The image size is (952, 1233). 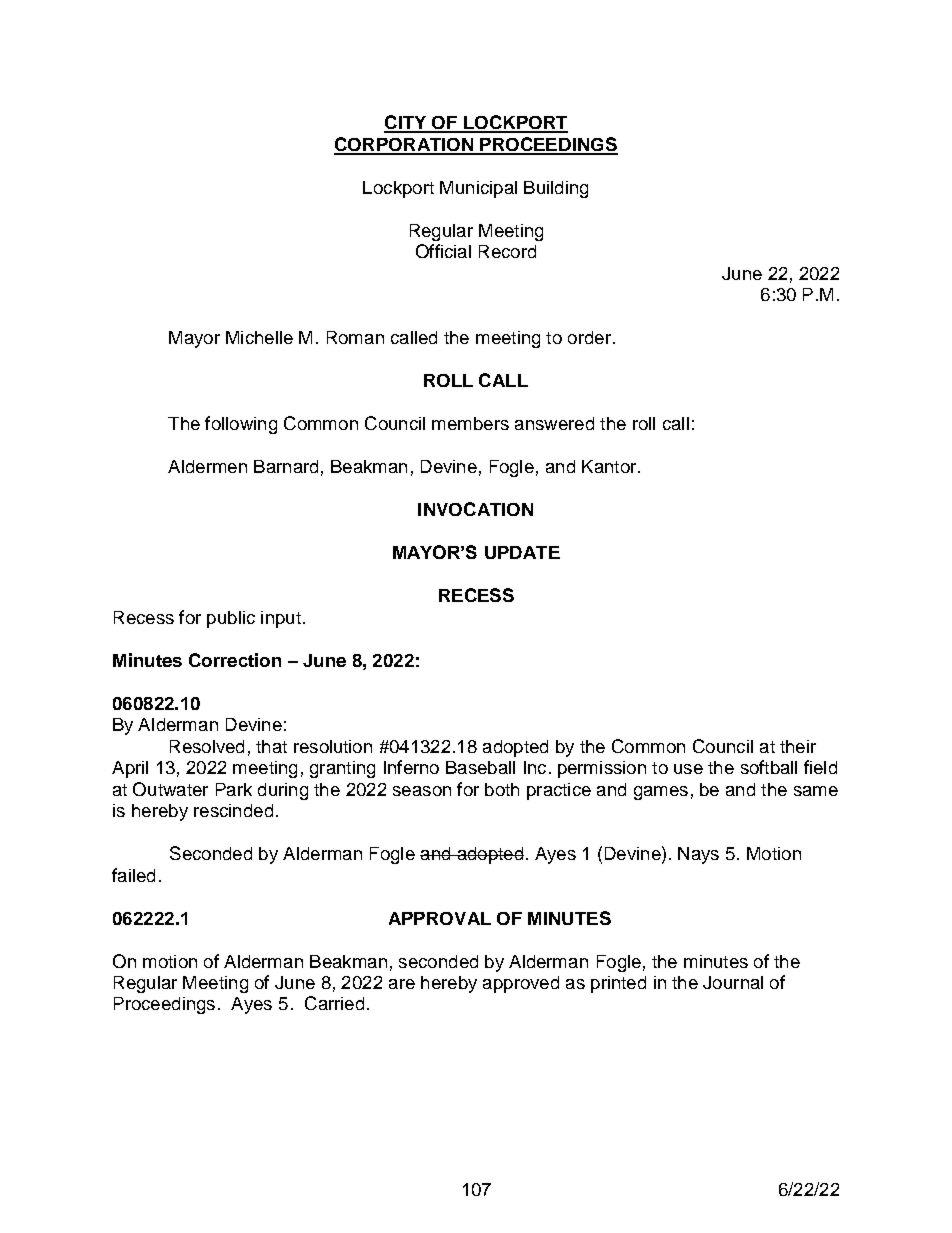 I want to click on Kantor, so click(x=610, y=466).
